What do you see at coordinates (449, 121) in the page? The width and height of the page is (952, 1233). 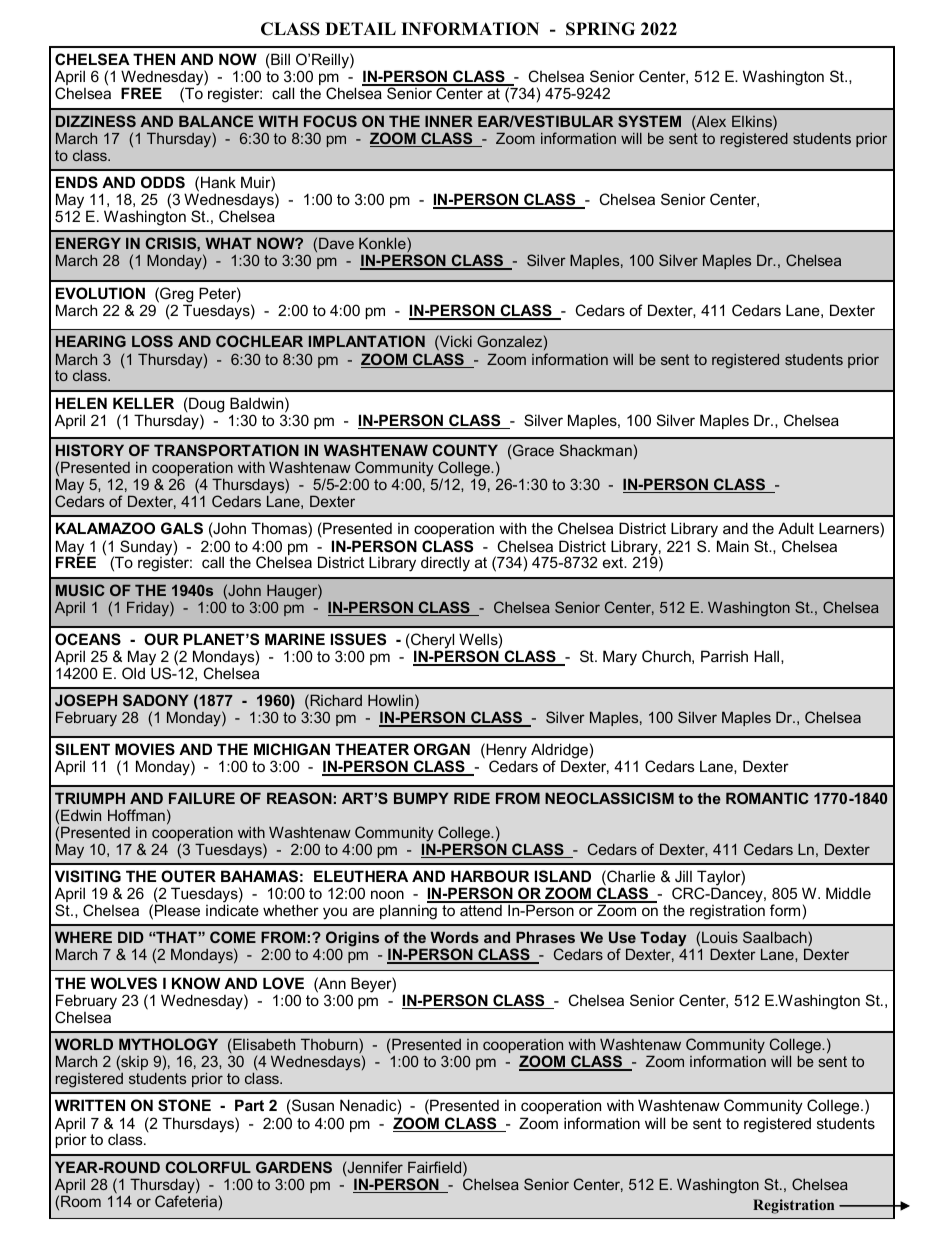 I see `INNER` at bounding box center [449, 121].
